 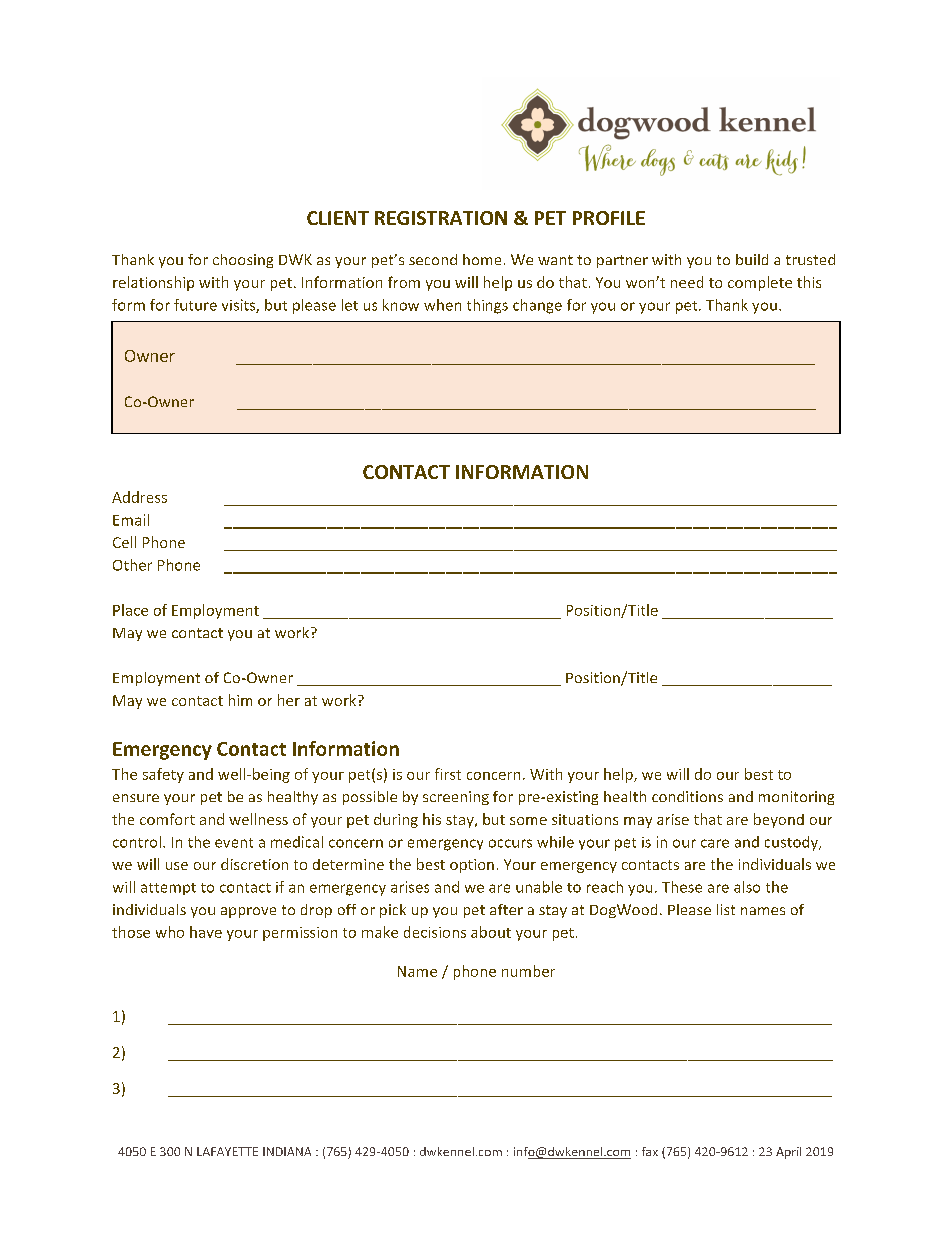 I want to click on build, so click(x=752, y=259).
